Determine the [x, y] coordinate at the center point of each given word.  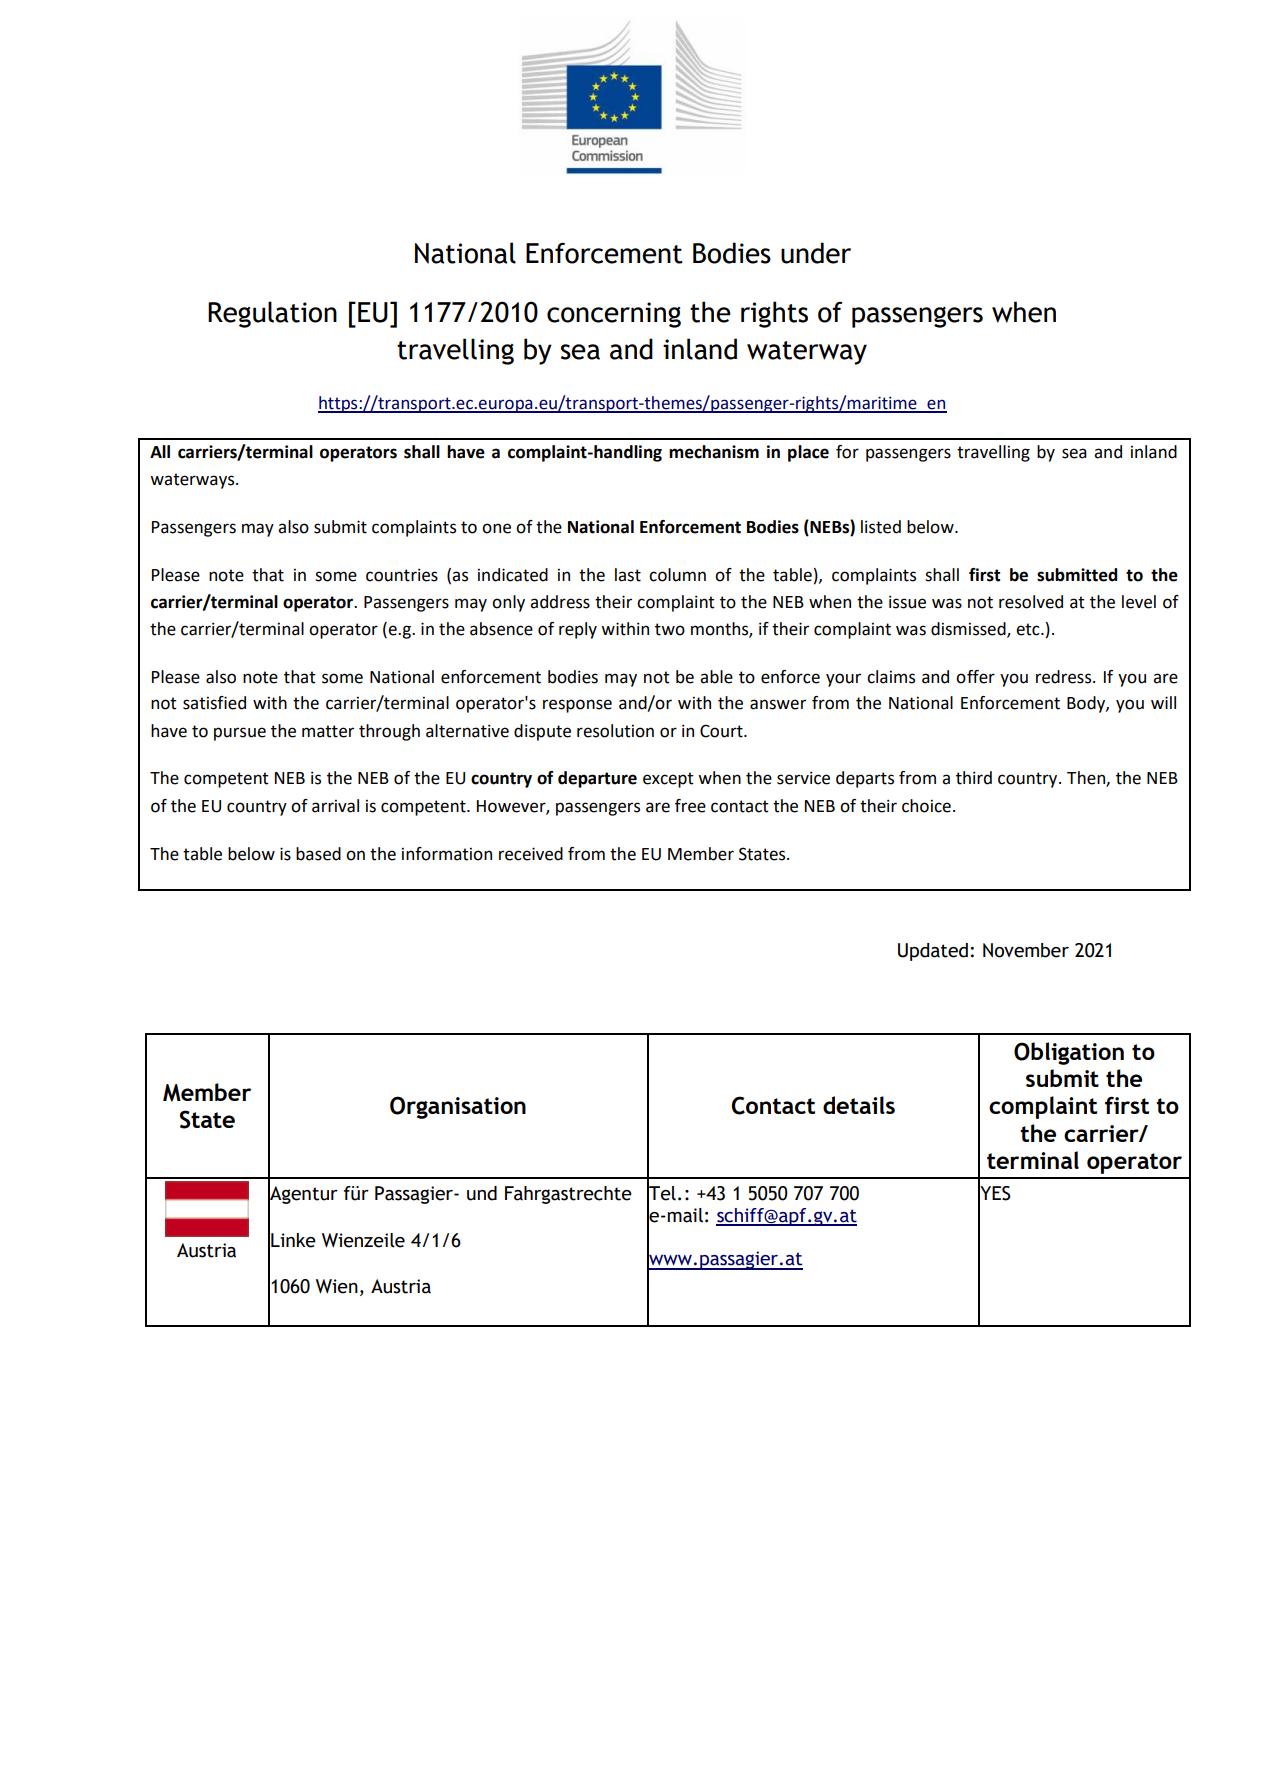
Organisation [458, 1107]
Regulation [272, 314]
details [859, 1105]
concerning [614, 315]
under [816, 253]
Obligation [1069, 1053]
